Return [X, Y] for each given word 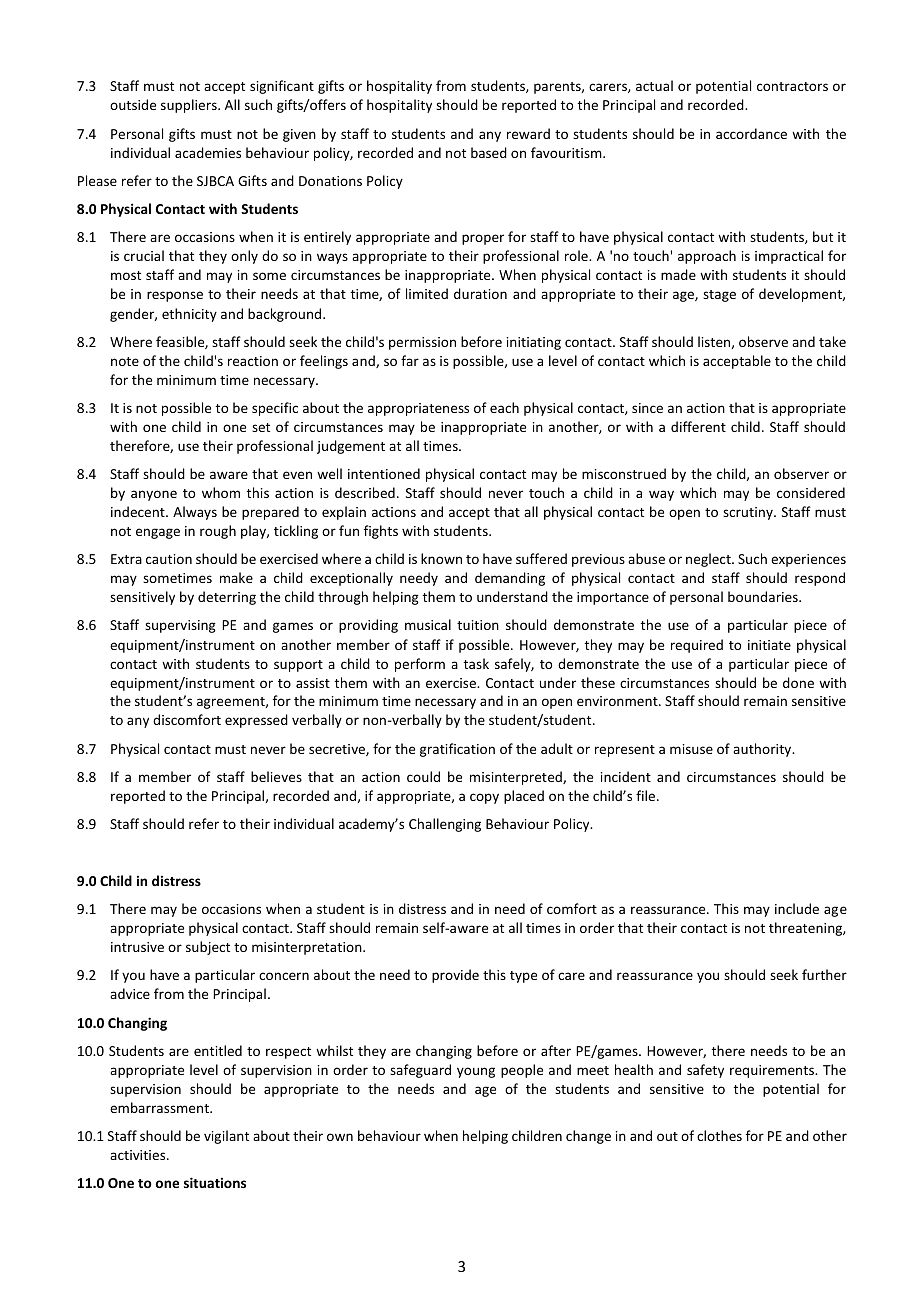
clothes [719, 1135]
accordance [751, 133]
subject [208, 948]
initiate [769, 645]
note [125, 361]
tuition [478, 625]
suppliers [190, 106]
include [797, 908]
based [489, 152]
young [476, 1072]
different [698, 426]
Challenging [445, 825]
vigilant [226, 1137]
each [504, 407]
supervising [180, 626]
